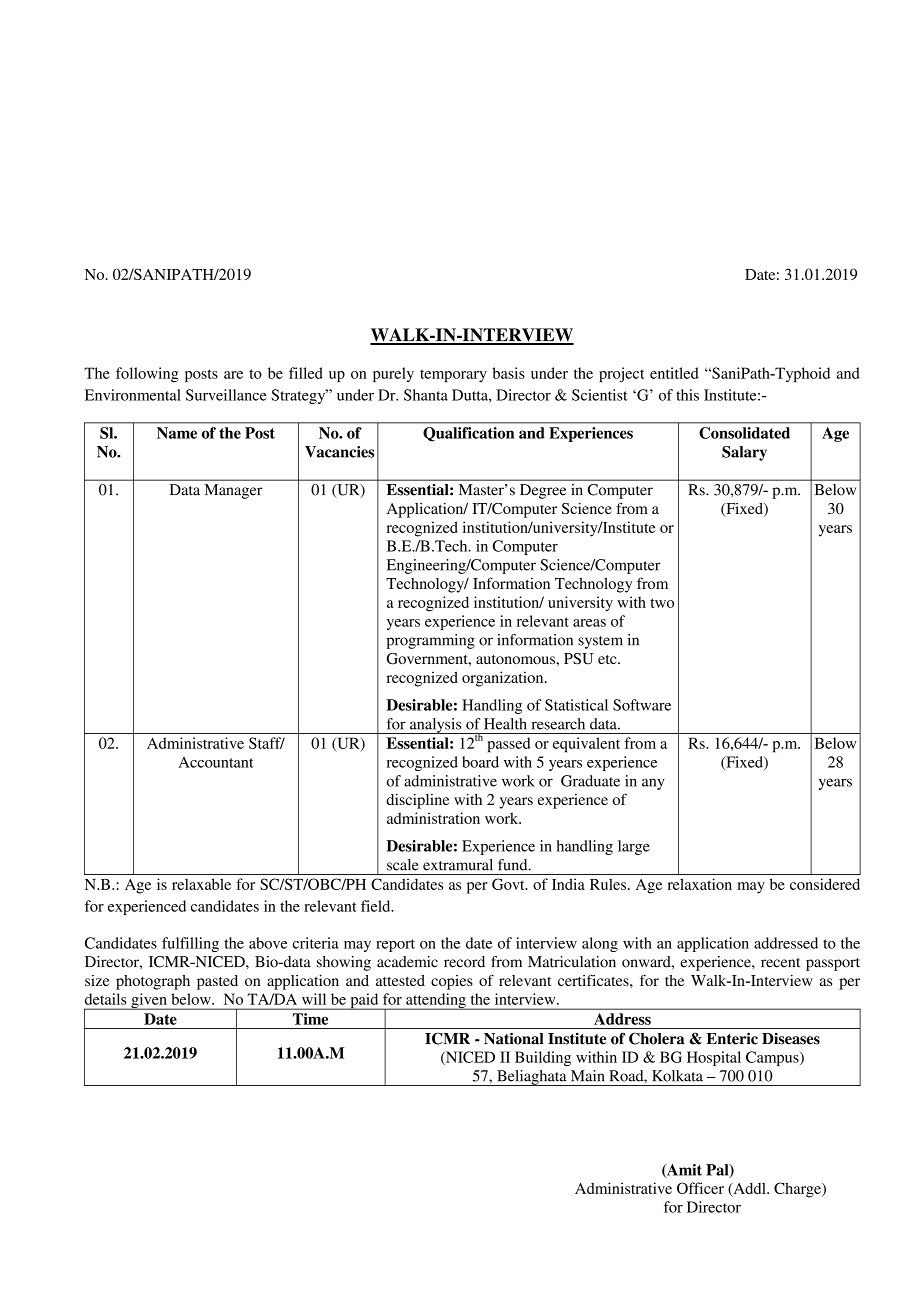 The image size is (924, 1308). Describe the element at coordinates (642, 705) in the screenshot. I see `Software` at that location.
